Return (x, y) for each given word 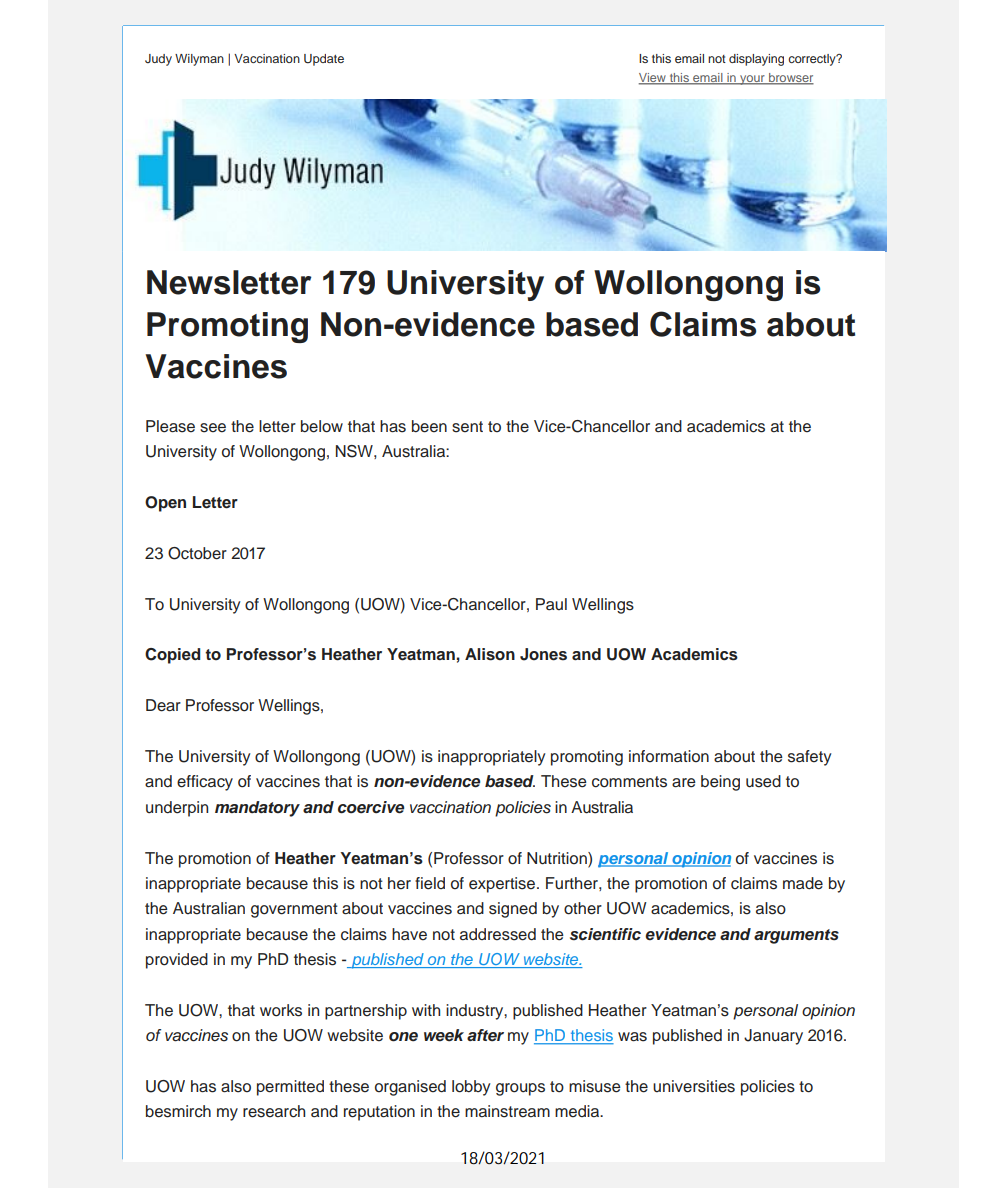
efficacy (205, 783)
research (274, 1111)
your (752, 80)
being (720, 783)
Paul (551, 604)
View (653, 79)
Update (324, 60)
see (213, 428)
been (429, 426)
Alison (490, 654)
